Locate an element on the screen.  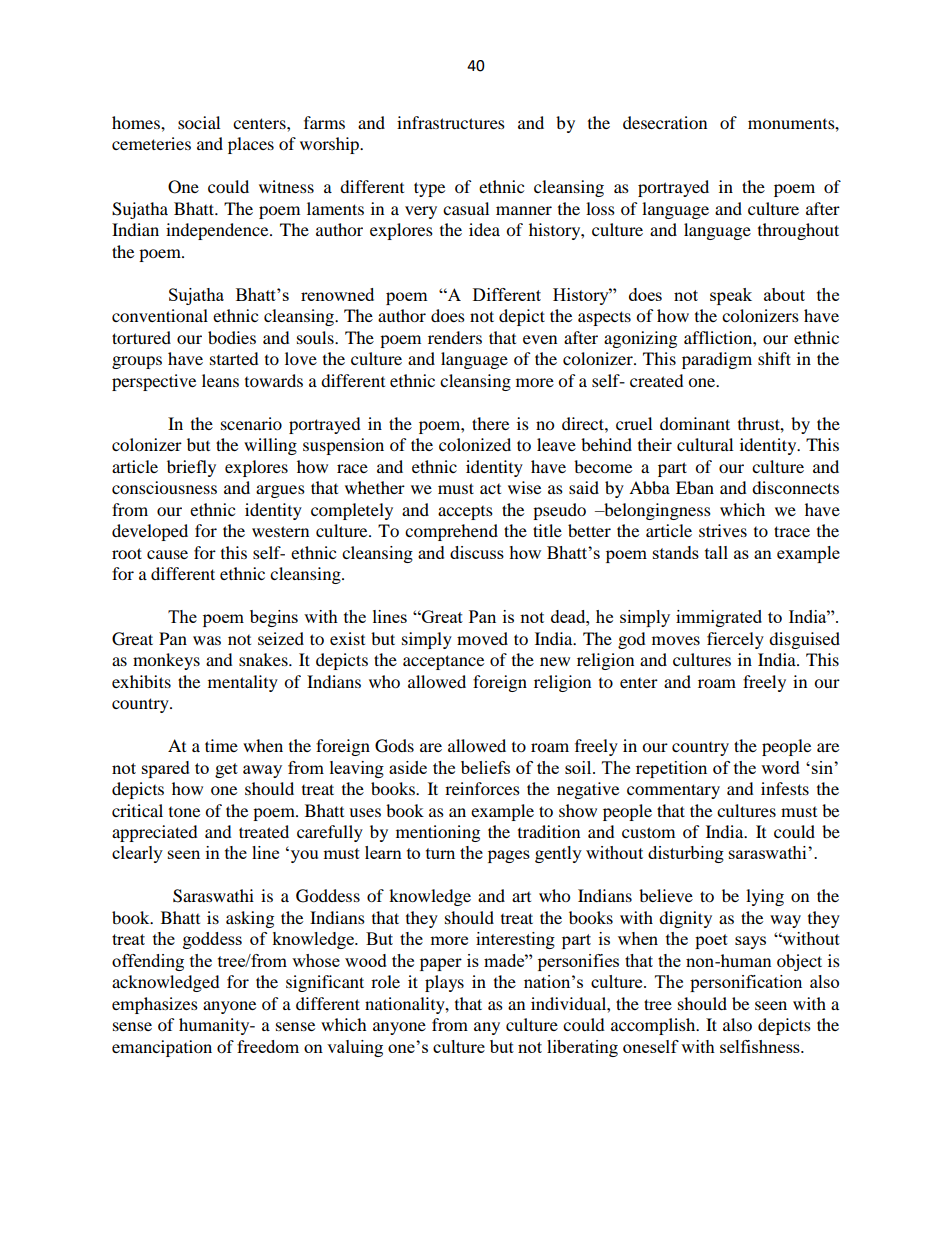
beliefs is located at coordinates (485, 767).
